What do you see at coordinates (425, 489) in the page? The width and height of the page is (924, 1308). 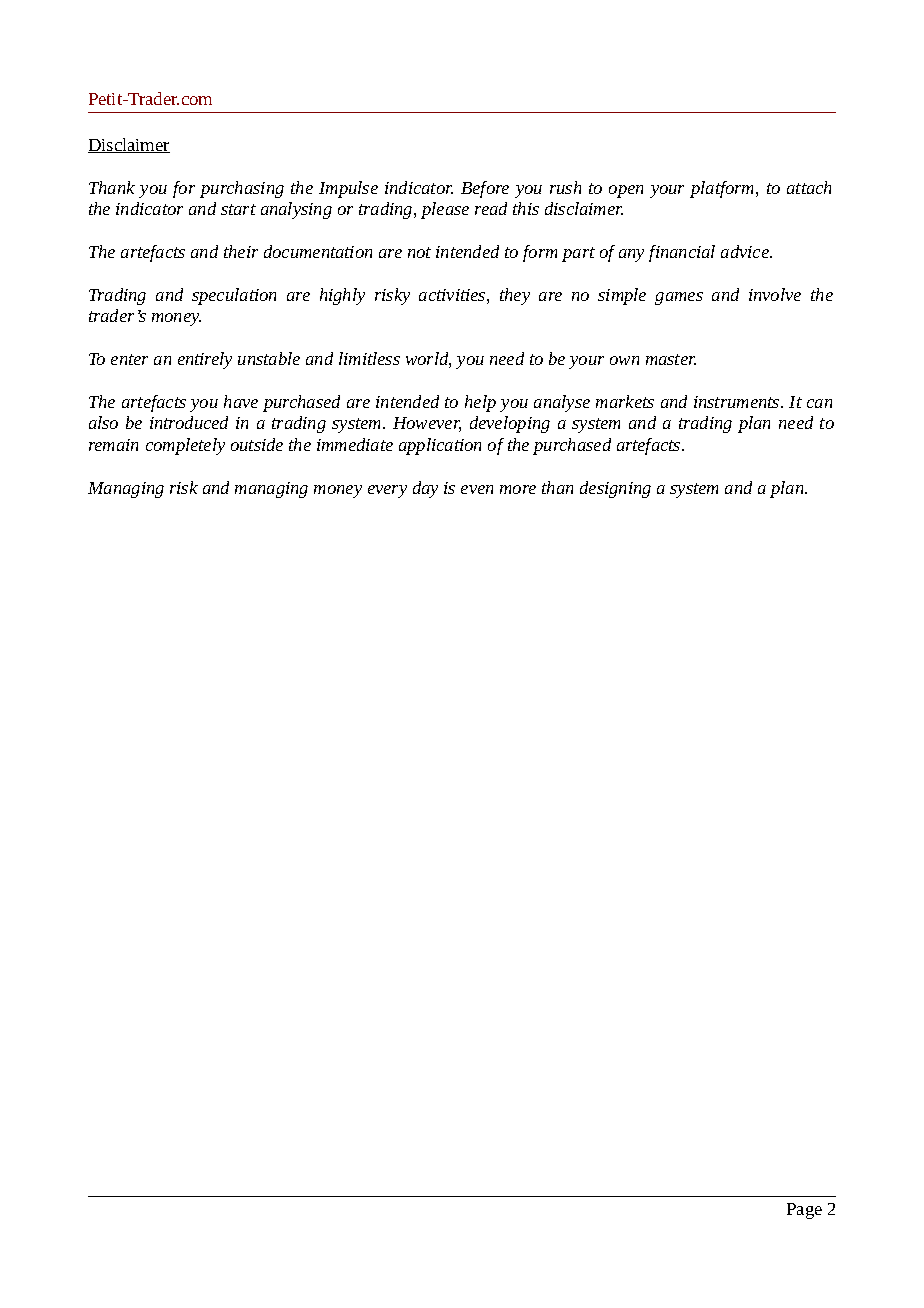 I see `day` at bounding box center [425, 489].
